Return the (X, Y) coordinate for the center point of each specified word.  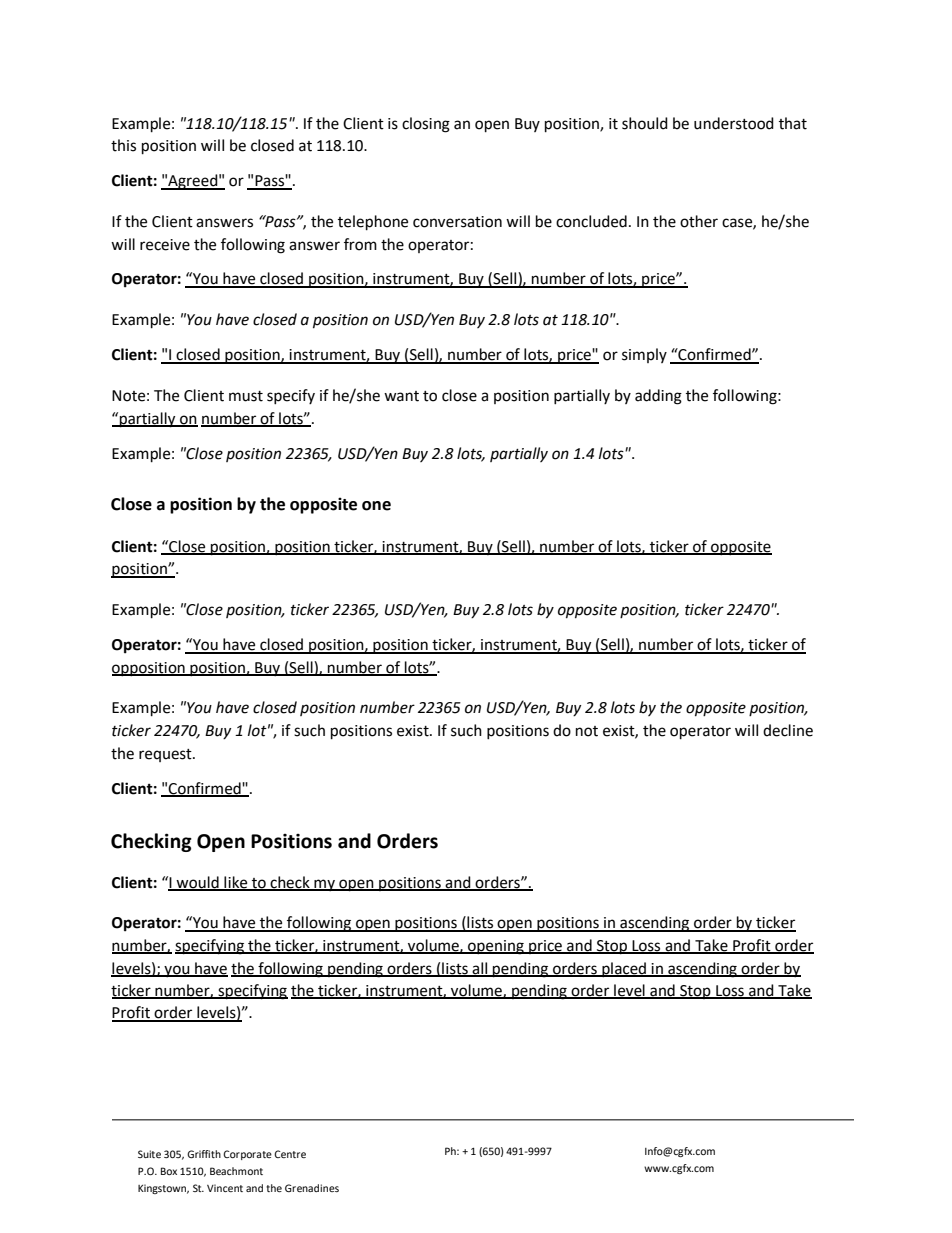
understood (734, 123)
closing (426, 125)
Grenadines (312, 1188)
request (166, 755)
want (401, 396)
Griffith (204, 1154)
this (123, 145)
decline (788, 730)
